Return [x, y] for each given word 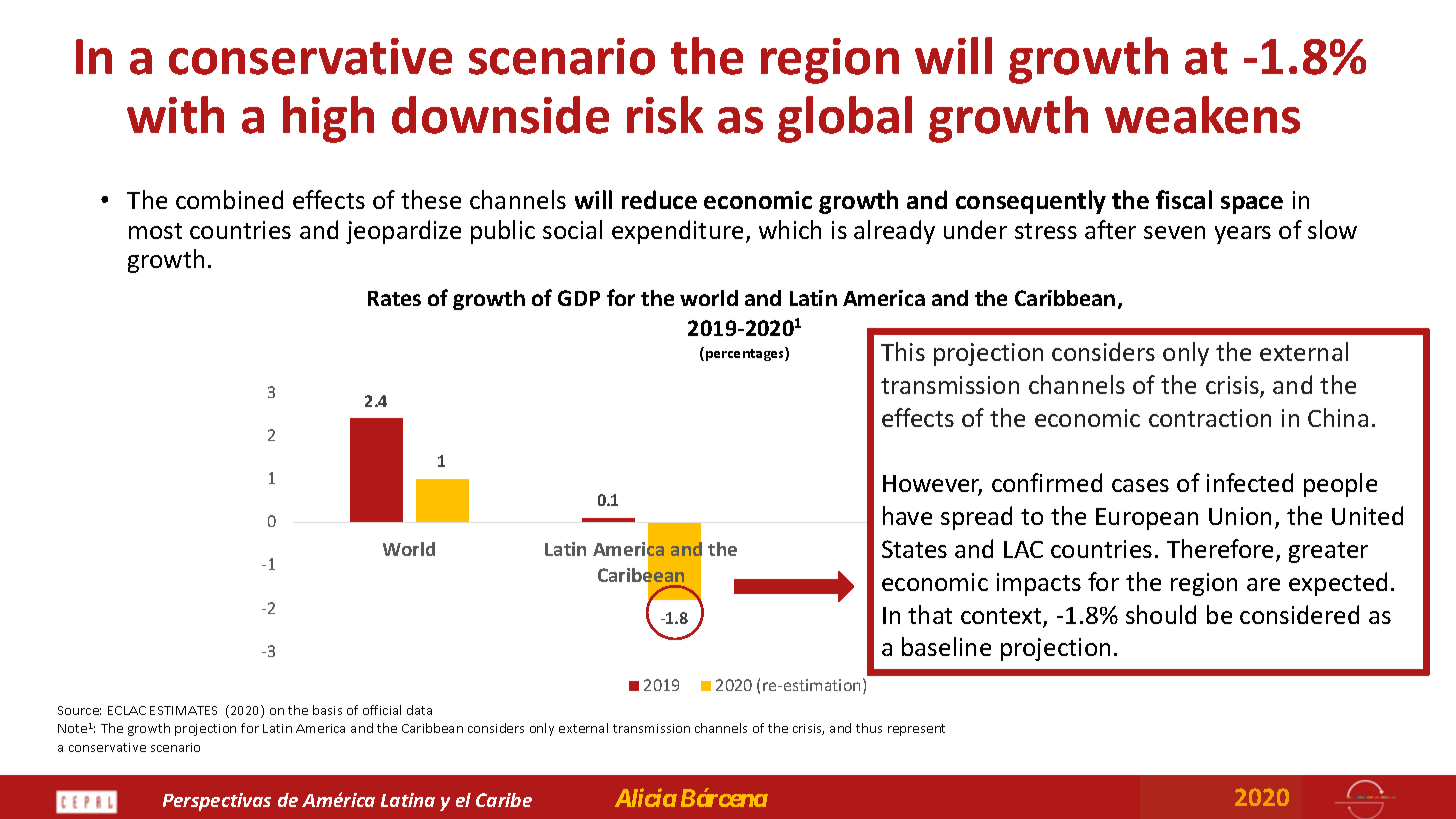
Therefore [1220, 548]
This [903, 351]
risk [665, 115]
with [175, 115]
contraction [1210, 418]
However [932, 485]
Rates [394, 298]
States [914, 549]
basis [327, 710]
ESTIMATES [183, 710]
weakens [1202, 115]
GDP [579, 298]
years [1243, 235]
